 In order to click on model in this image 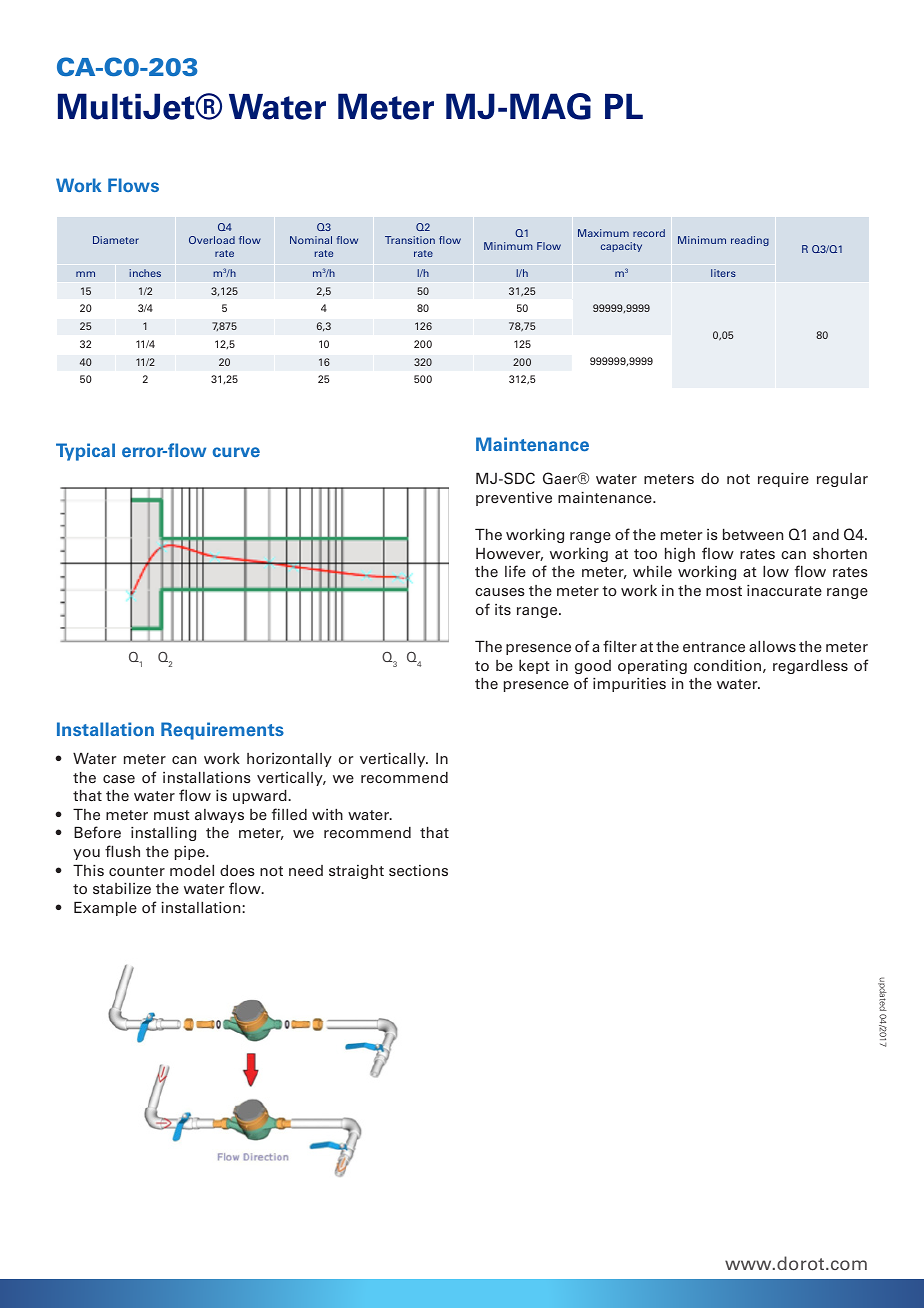, I will do `click(192, 870)`.
